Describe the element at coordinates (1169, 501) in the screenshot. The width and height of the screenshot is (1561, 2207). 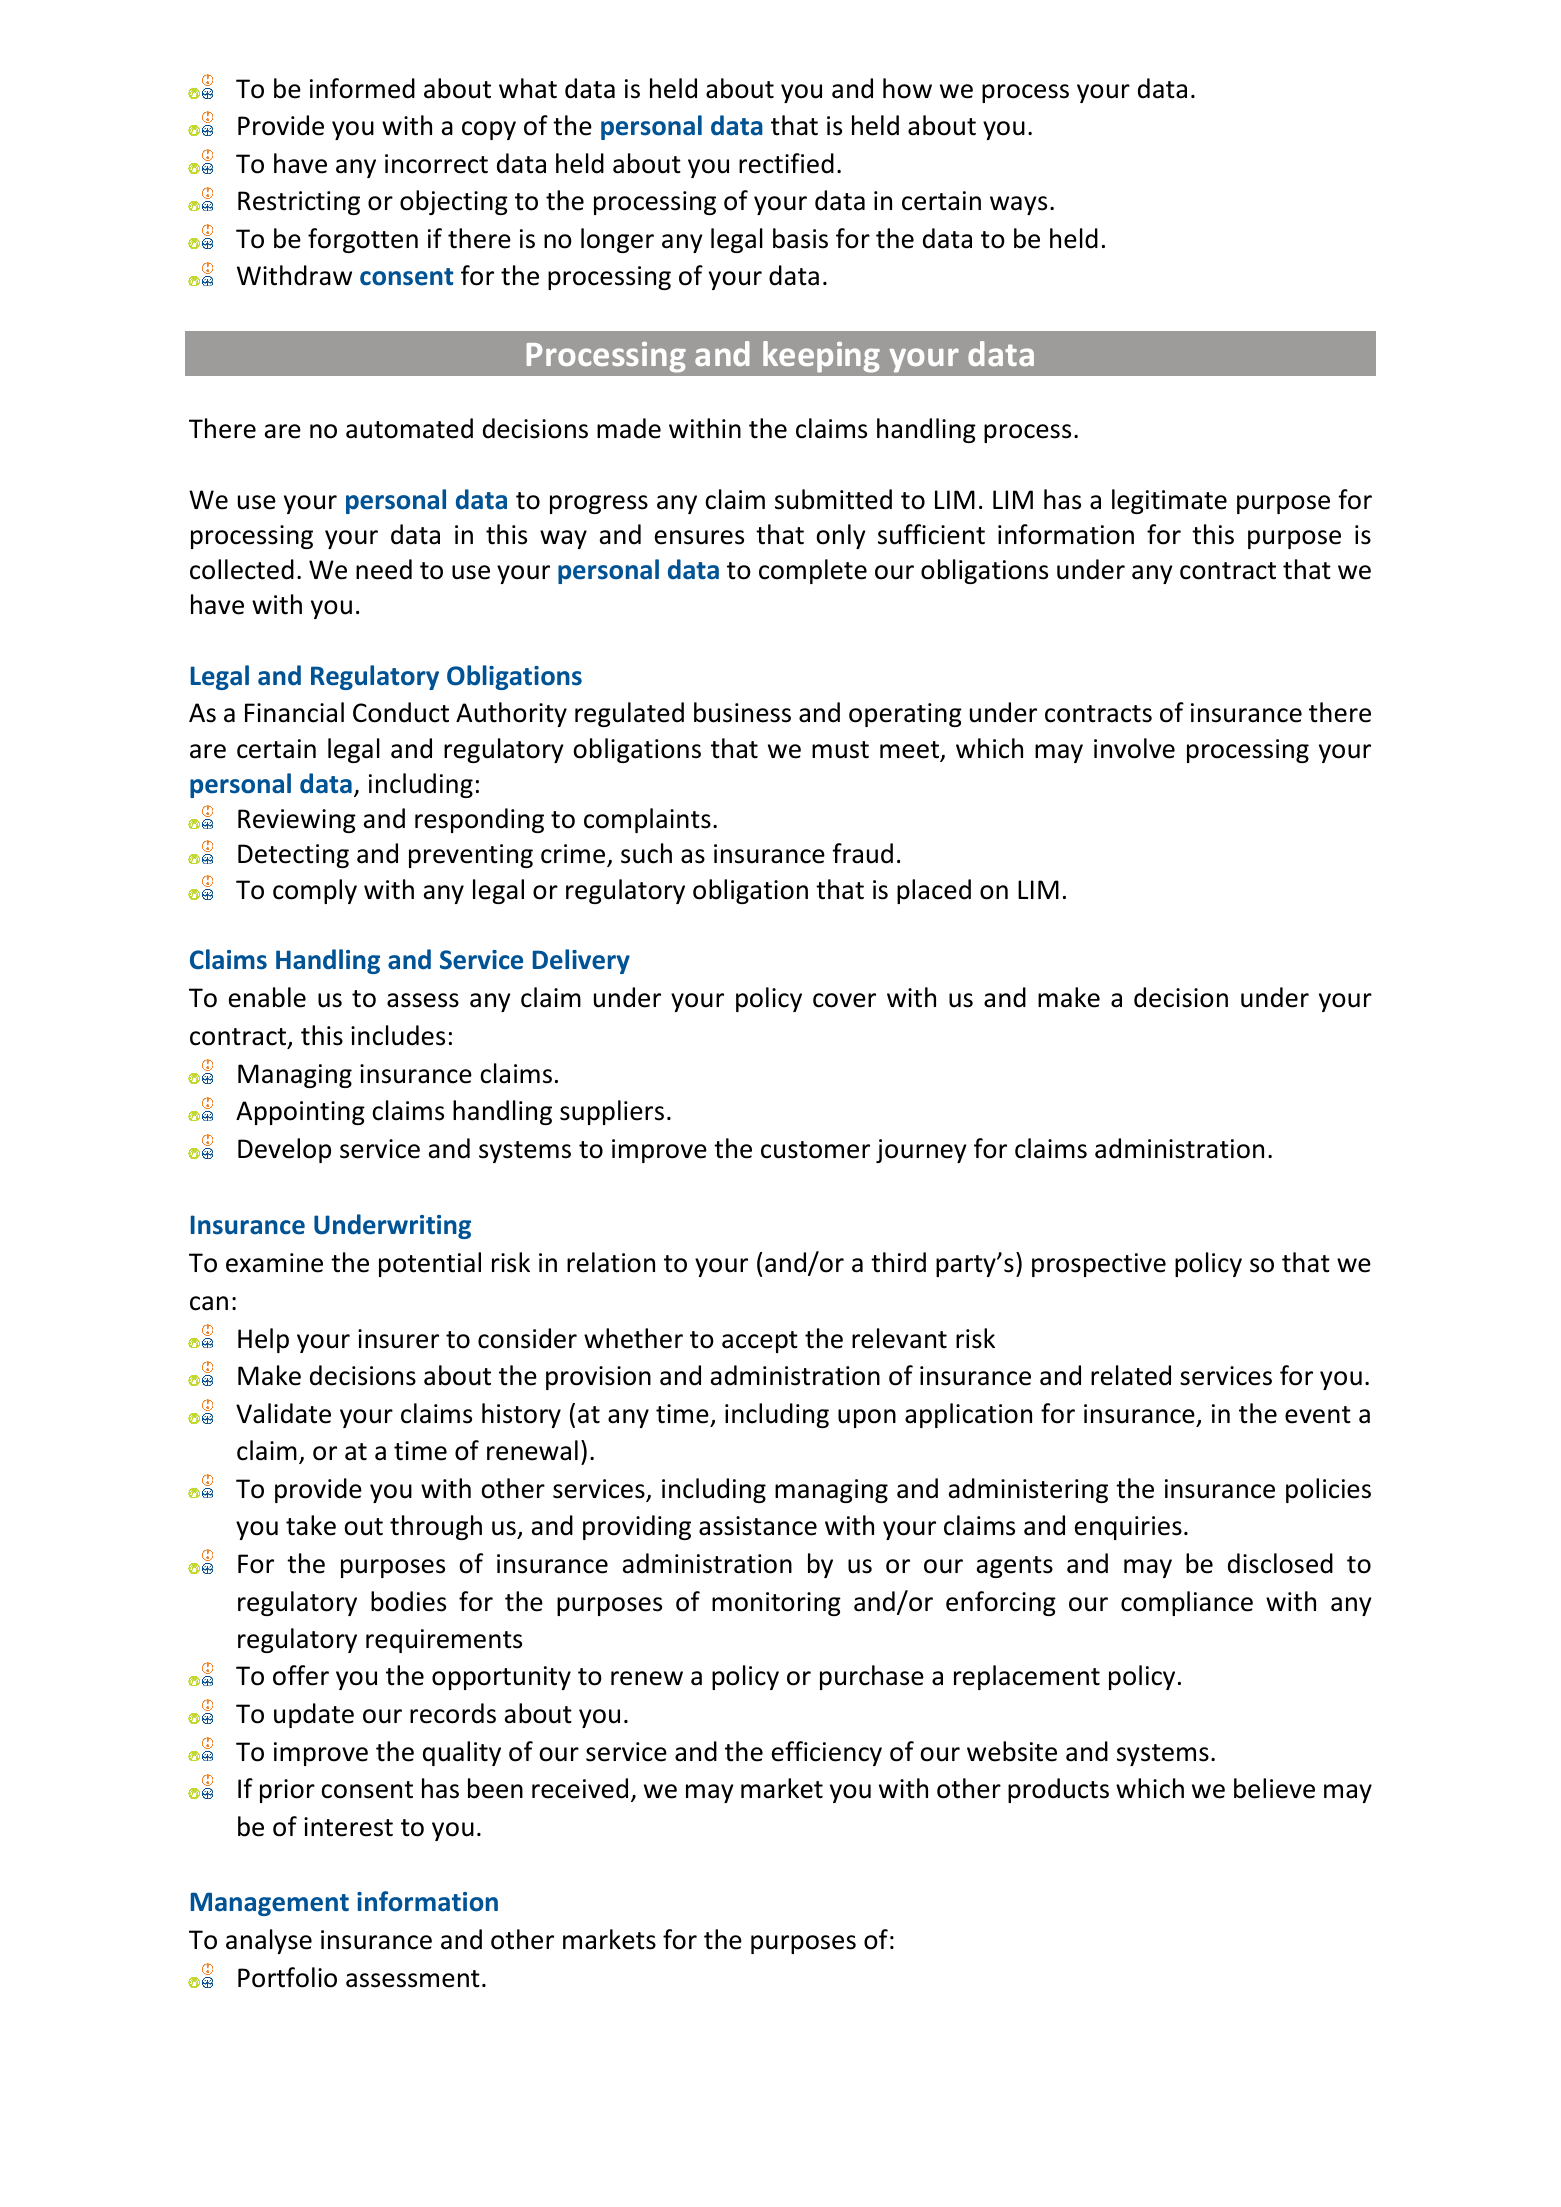
I see `legitimate` at that location.
